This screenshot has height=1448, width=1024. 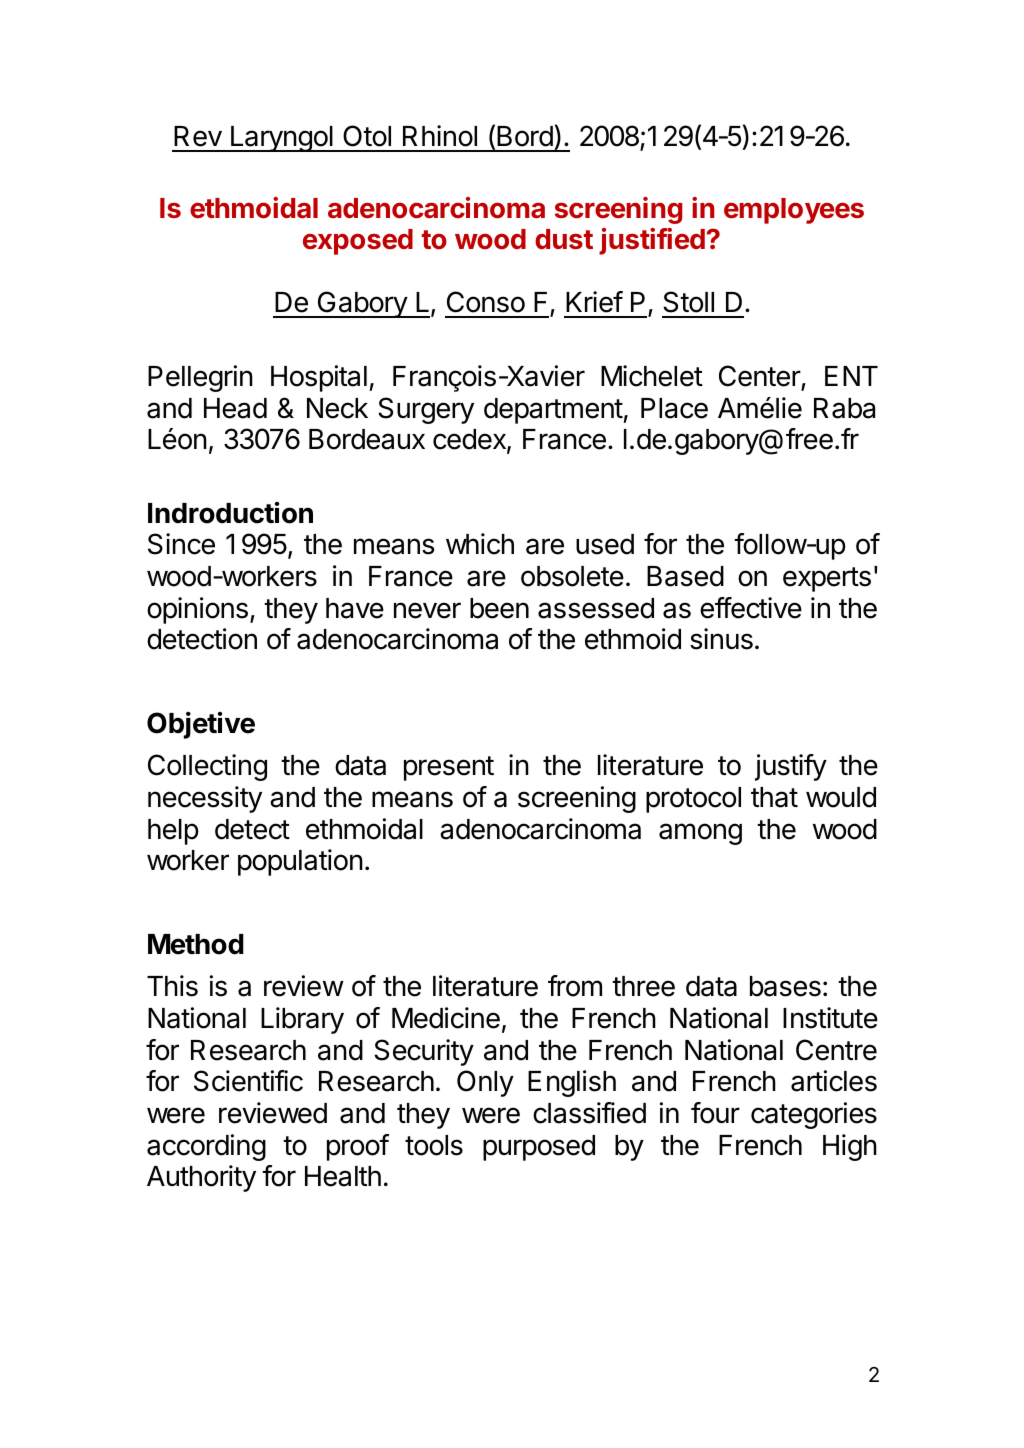 What do you see at coordinates (539, 1148) in the screenshot?
I see `purposed` at bounding box center [539, 1148].
